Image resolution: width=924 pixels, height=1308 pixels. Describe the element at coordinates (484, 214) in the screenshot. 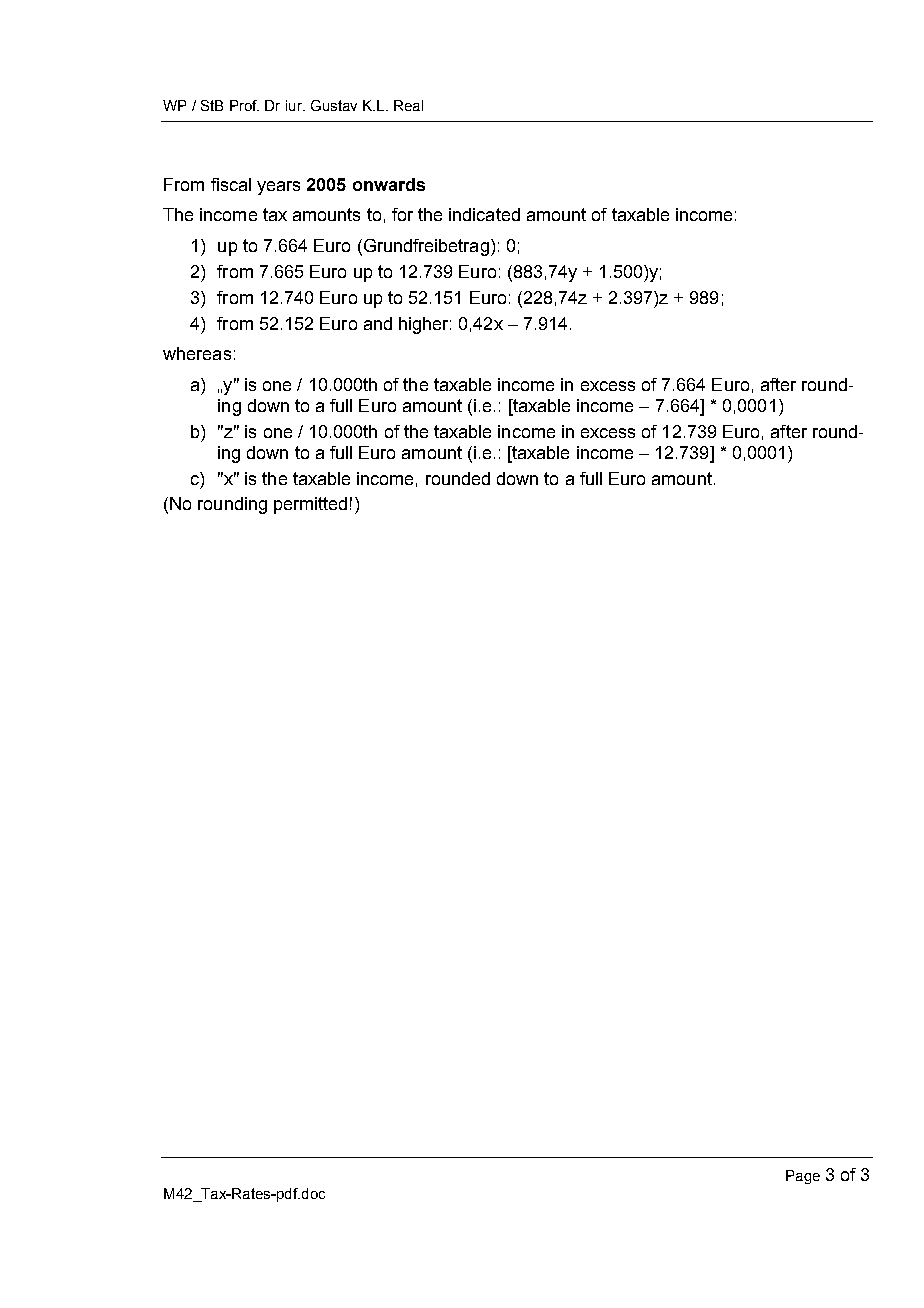

I see `indicated` at that location.
